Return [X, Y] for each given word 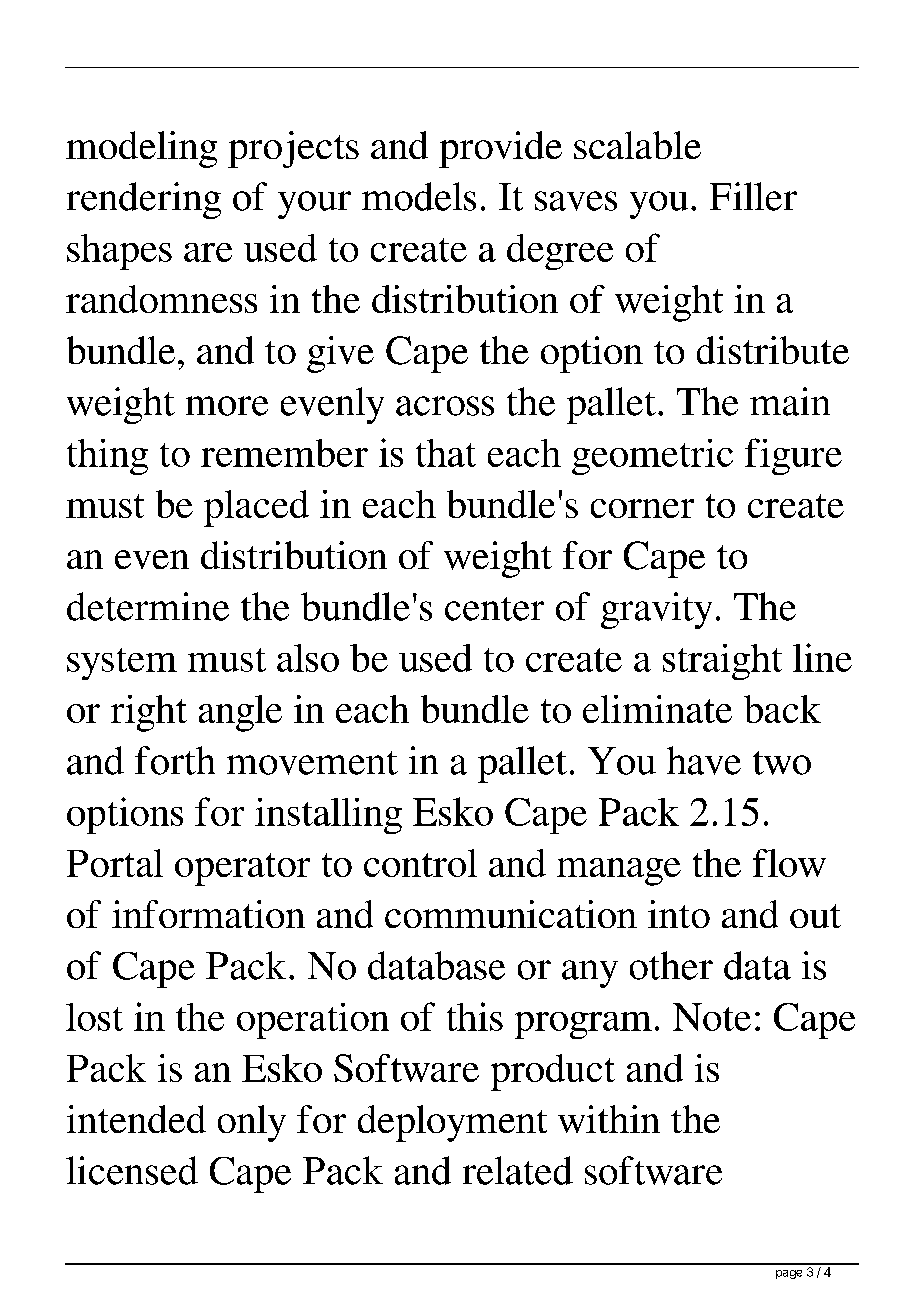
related [518, 1170]
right [149, 713]
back [782, 709]
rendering [144, 200]
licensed [132, 1170]
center [494, 609]
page [789, 1274]
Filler [753, 196]
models [419, 196]
